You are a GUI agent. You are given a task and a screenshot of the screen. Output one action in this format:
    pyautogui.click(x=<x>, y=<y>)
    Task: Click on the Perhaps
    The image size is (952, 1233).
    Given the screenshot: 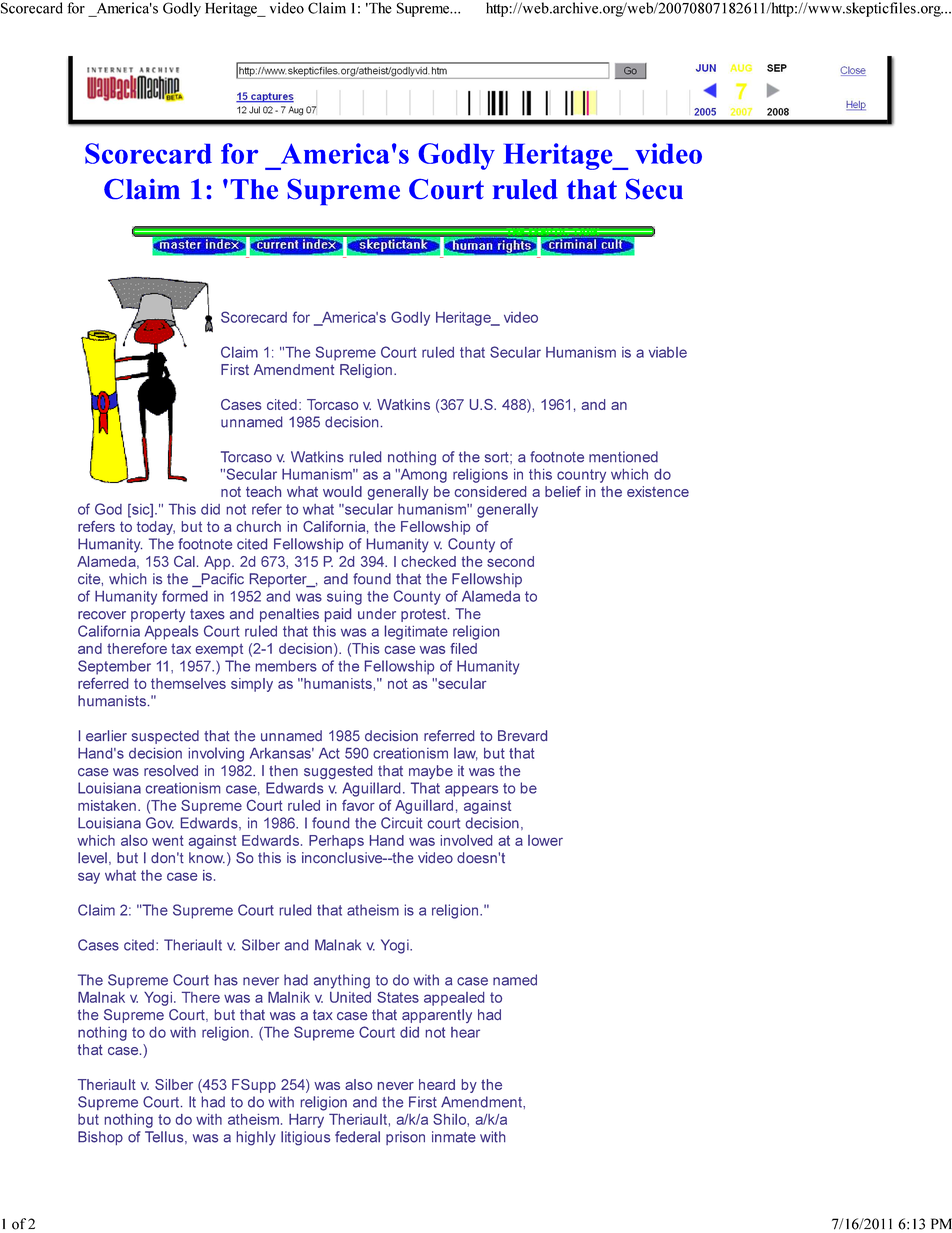 What is the action you would take?
    pyautogui.click(x=336, y=842)
